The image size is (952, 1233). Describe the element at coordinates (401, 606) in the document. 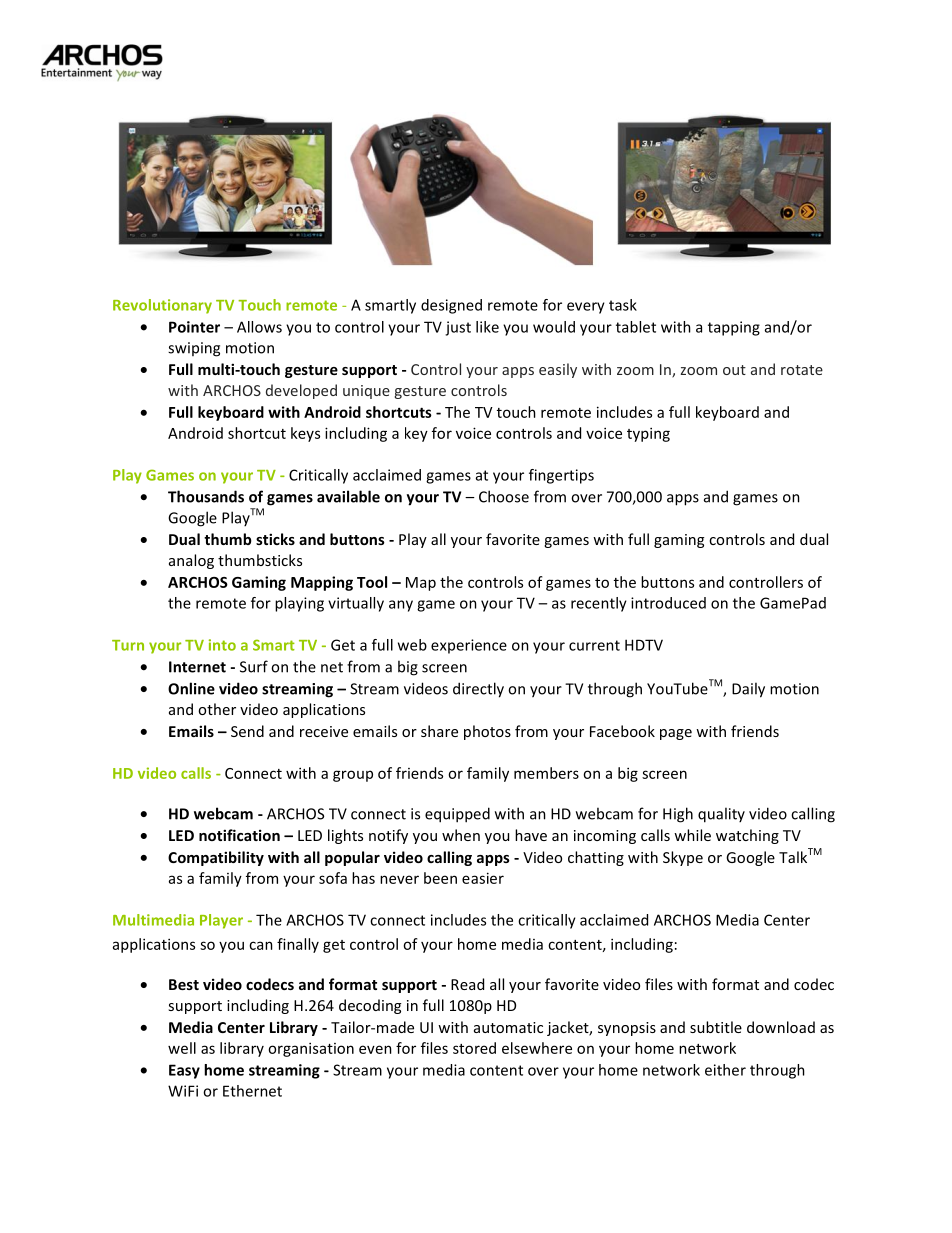

I see `any` at that location.
